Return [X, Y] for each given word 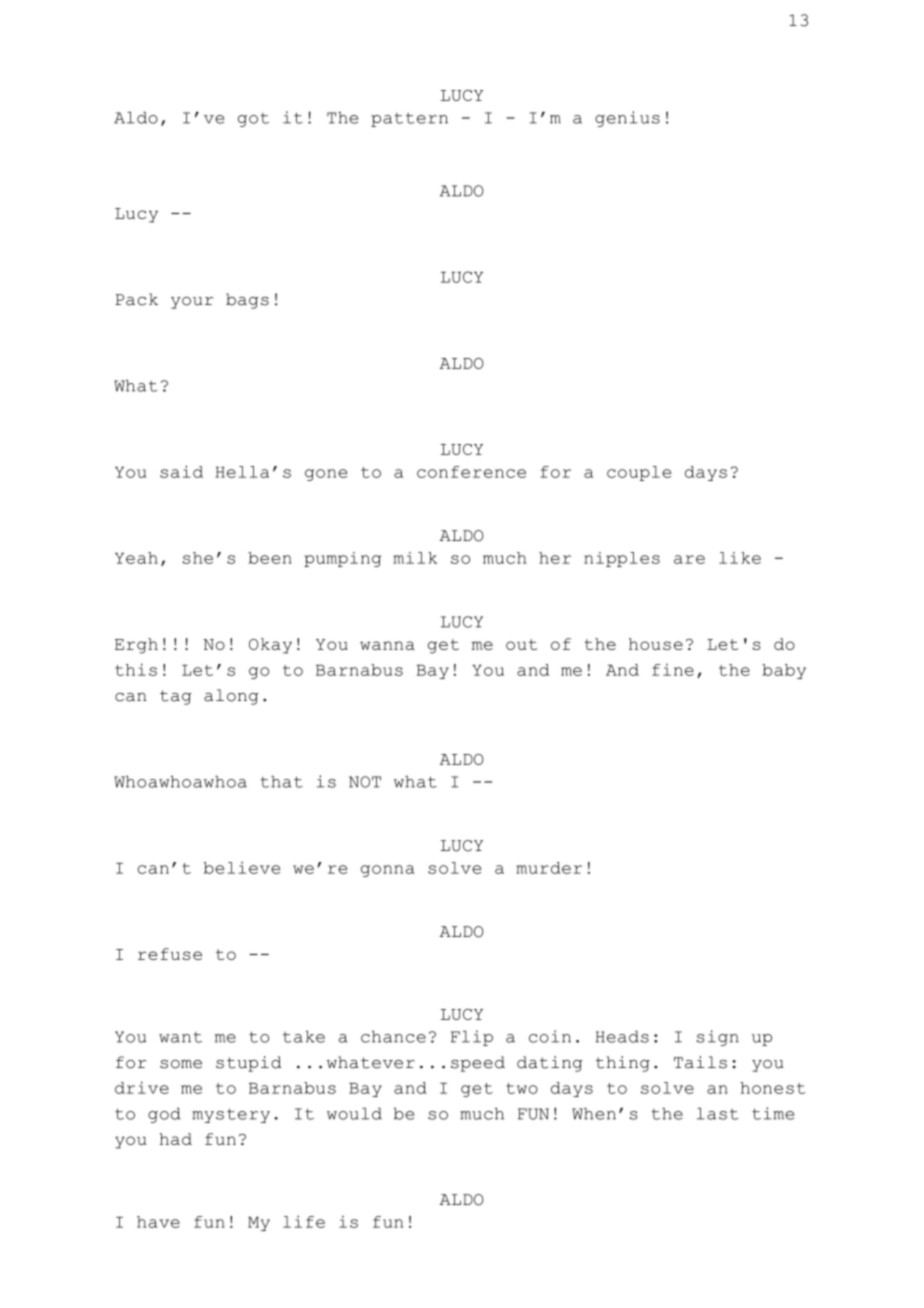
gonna [388, 871]
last [717, 1114]
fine [673, 669]
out [521, 644]
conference [471, 472]
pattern [409, 120]
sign [718, 1038]
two [522, 1088]
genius [627, 119]
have [158, 1222]
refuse [170, 954]
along [231, 697]
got [253, 120]
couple [639, 473]
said [181, 471]
